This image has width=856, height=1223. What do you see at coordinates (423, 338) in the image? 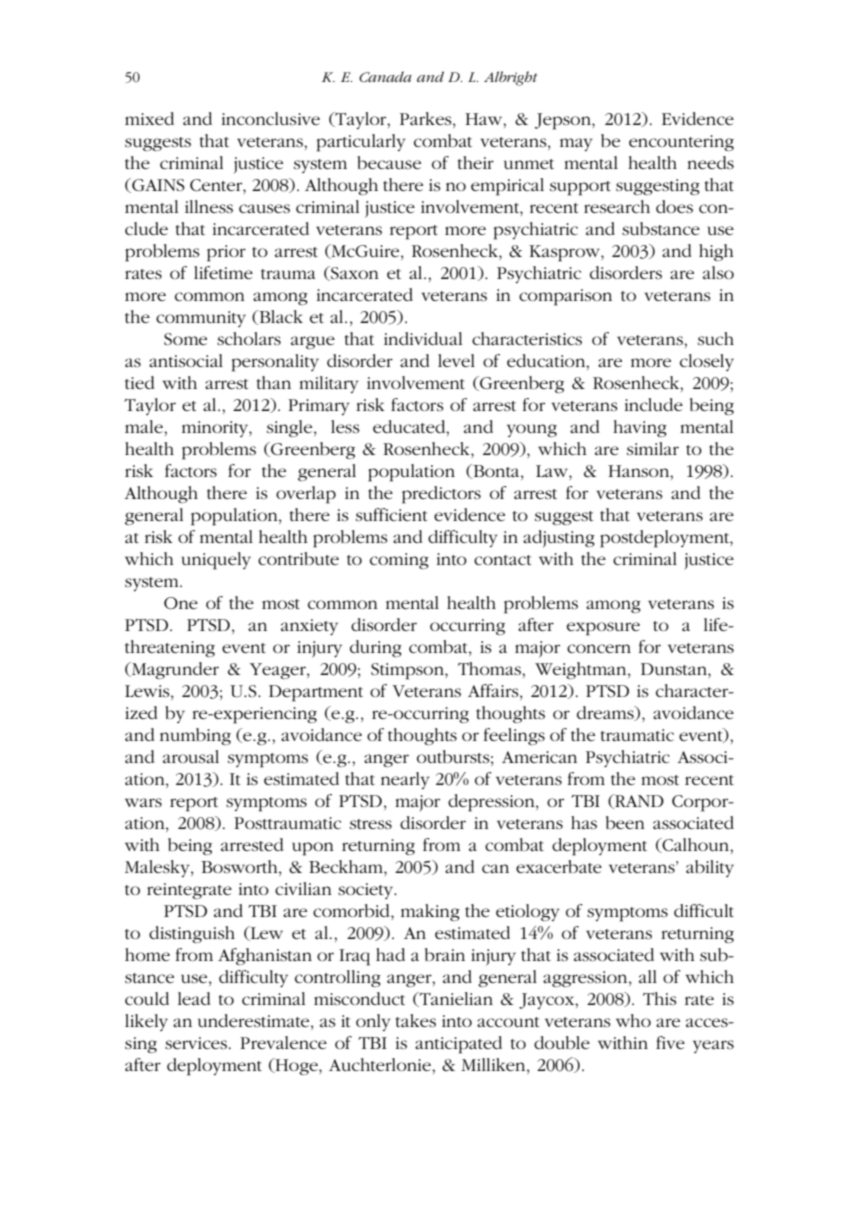
I see `individual` at bounding box center [423, 338].
